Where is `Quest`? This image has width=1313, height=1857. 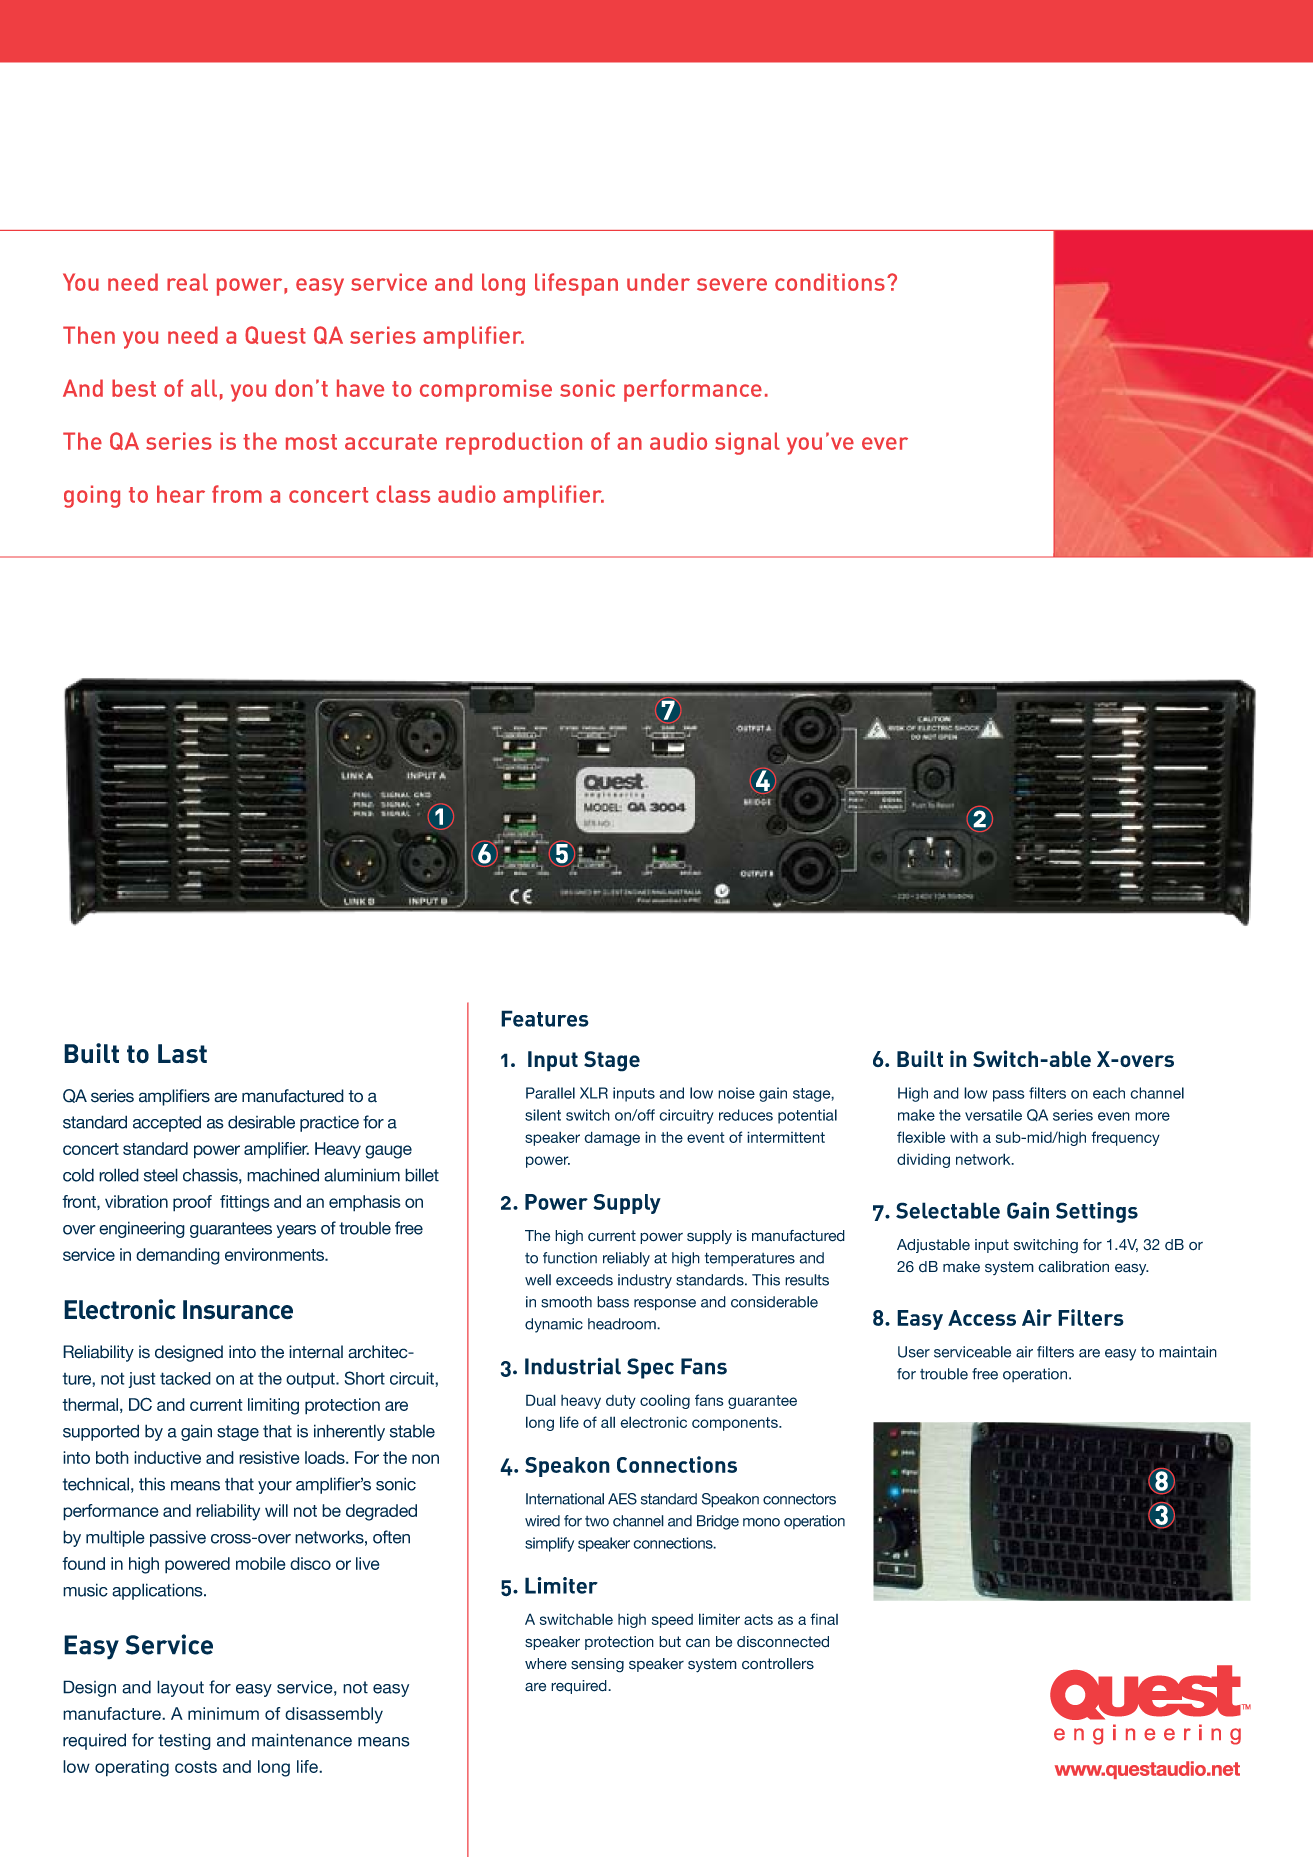 Quest is located at coordinates (275, 335).
